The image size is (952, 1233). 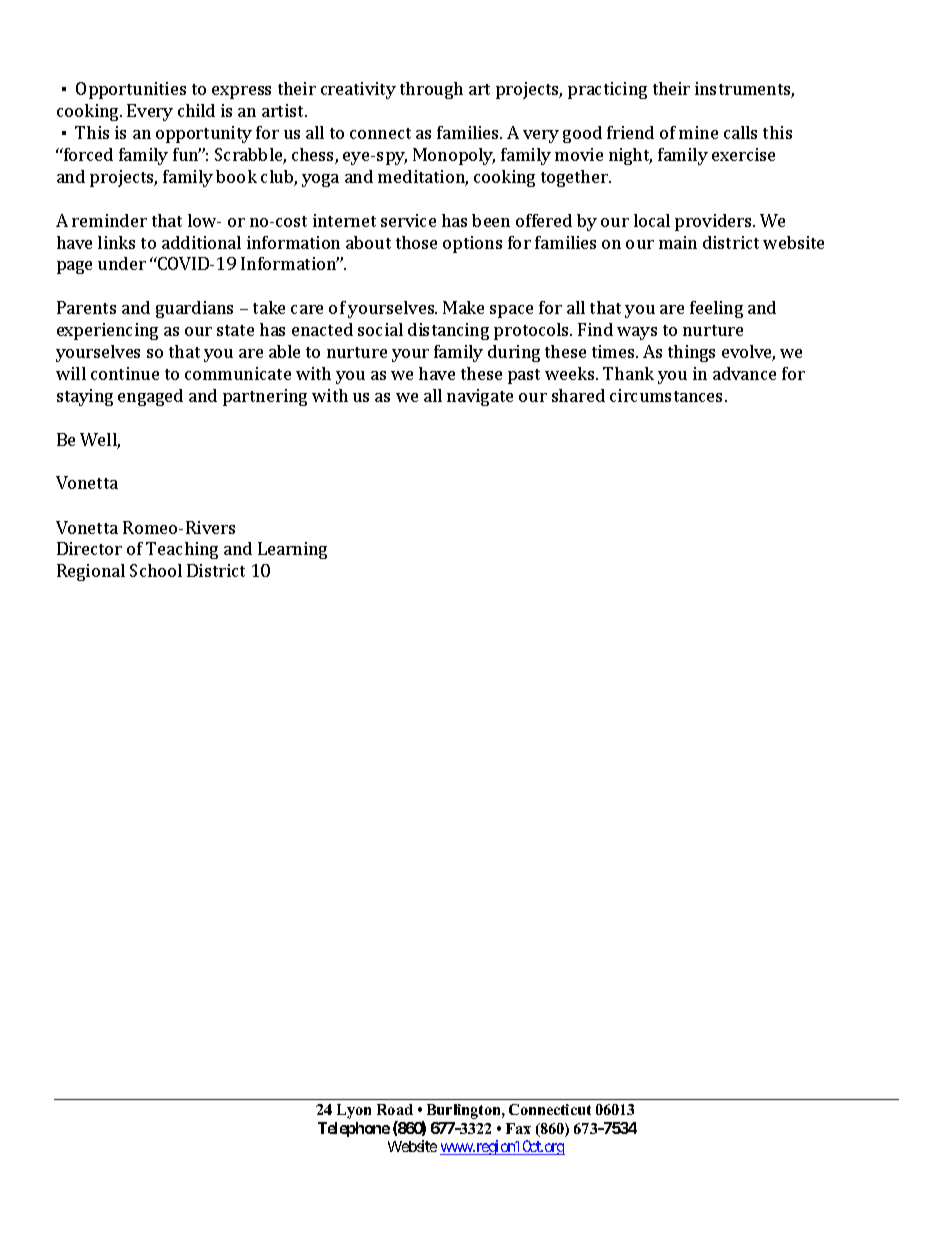 I want to click on ways, so click(x=637, y=333).
